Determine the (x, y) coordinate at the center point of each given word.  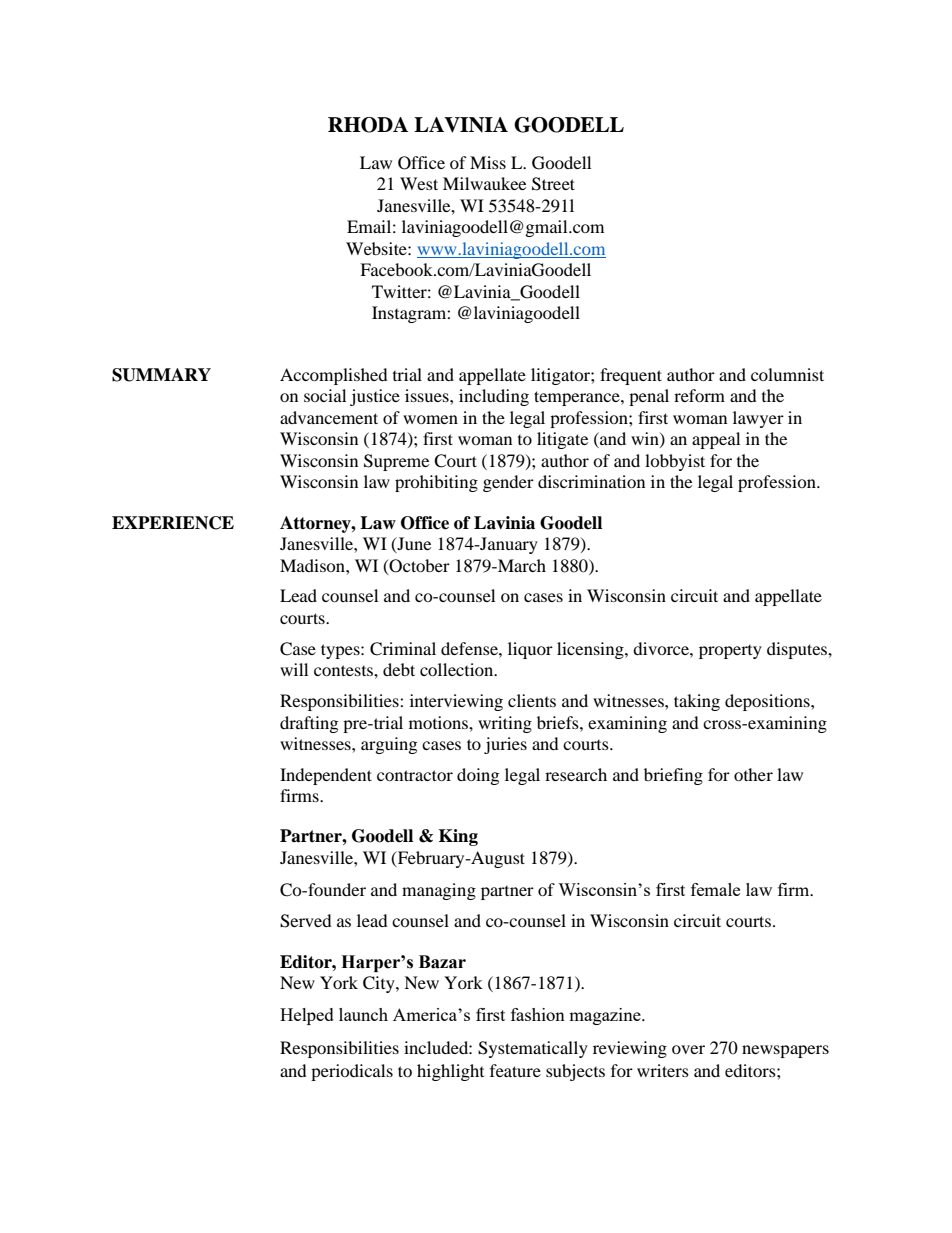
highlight (450, 1072)
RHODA (368, 125)
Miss (488, 162)
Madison (313, 565)
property (730, 652)
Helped (307, 1016)
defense (470, 648)
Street (553, 184)
